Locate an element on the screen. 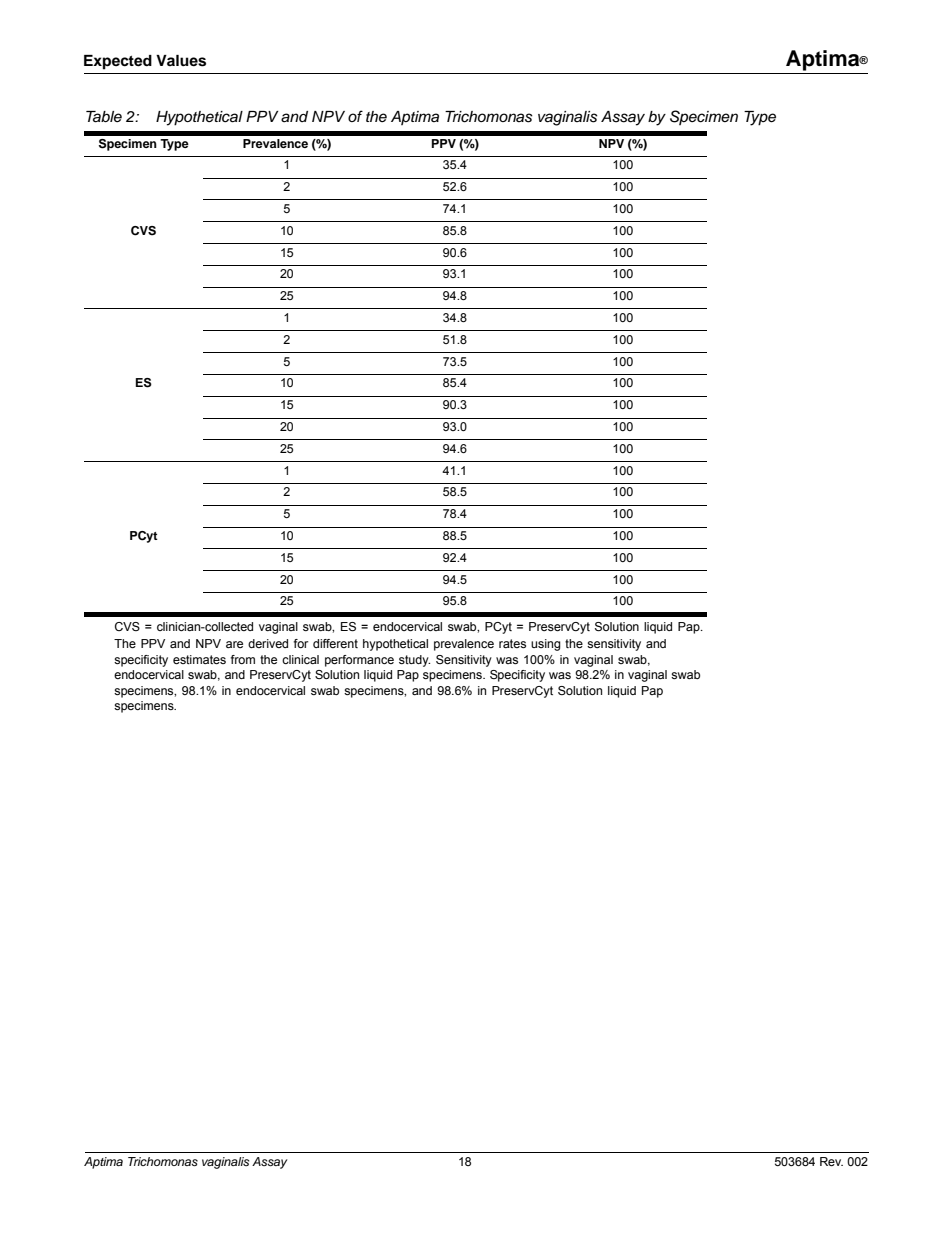  rates is located at coordinates (512, 643).
